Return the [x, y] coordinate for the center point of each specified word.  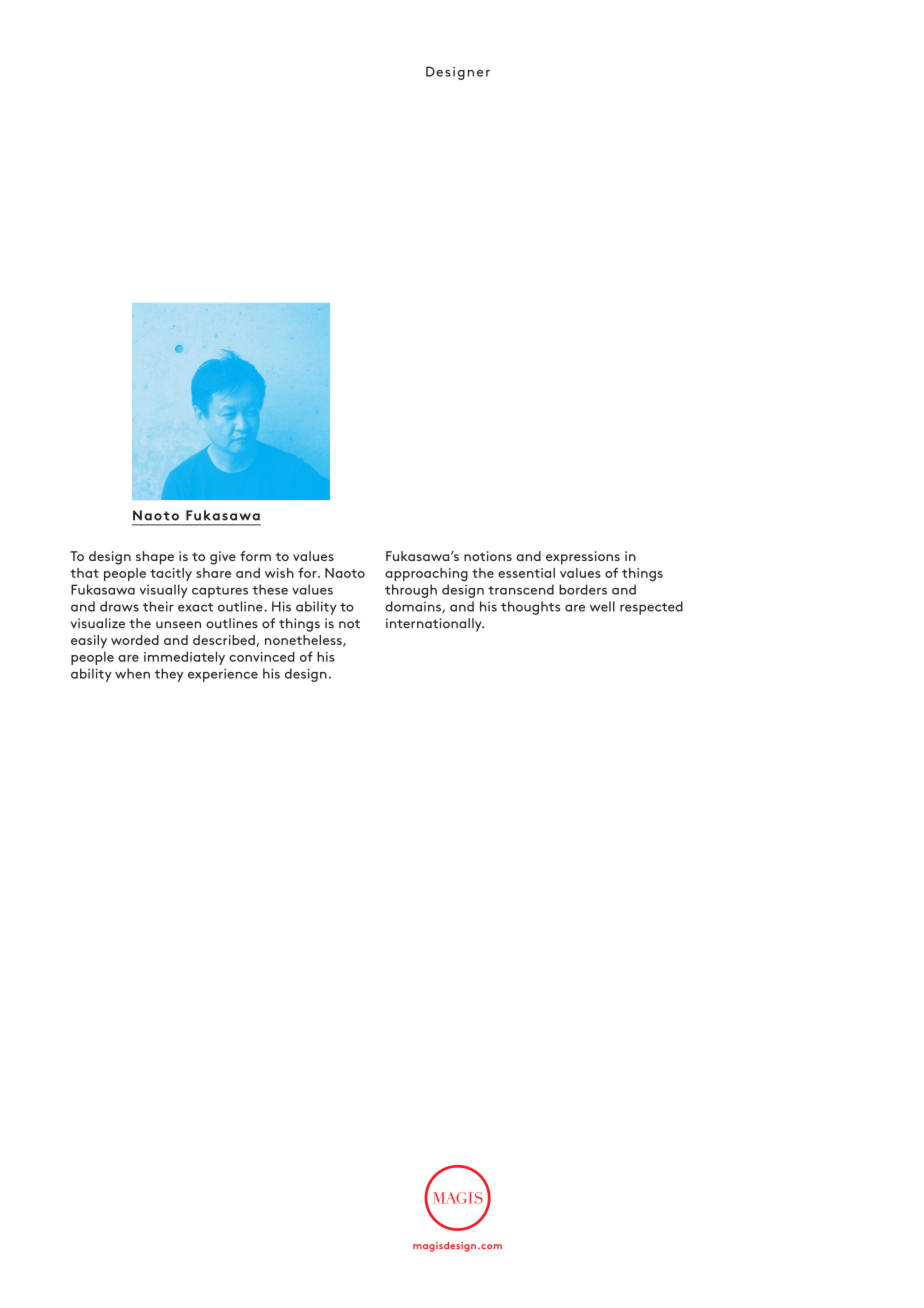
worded [135, 640]
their [158, 606]
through [411, 591]
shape [155, 558]
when [132, 673]
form [255, 556]
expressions [583, 558]
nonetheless [304, 641]
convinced [262, 656]
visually [163, 591]
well [602, 606]
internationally [435, 625]
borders [583, 589]
